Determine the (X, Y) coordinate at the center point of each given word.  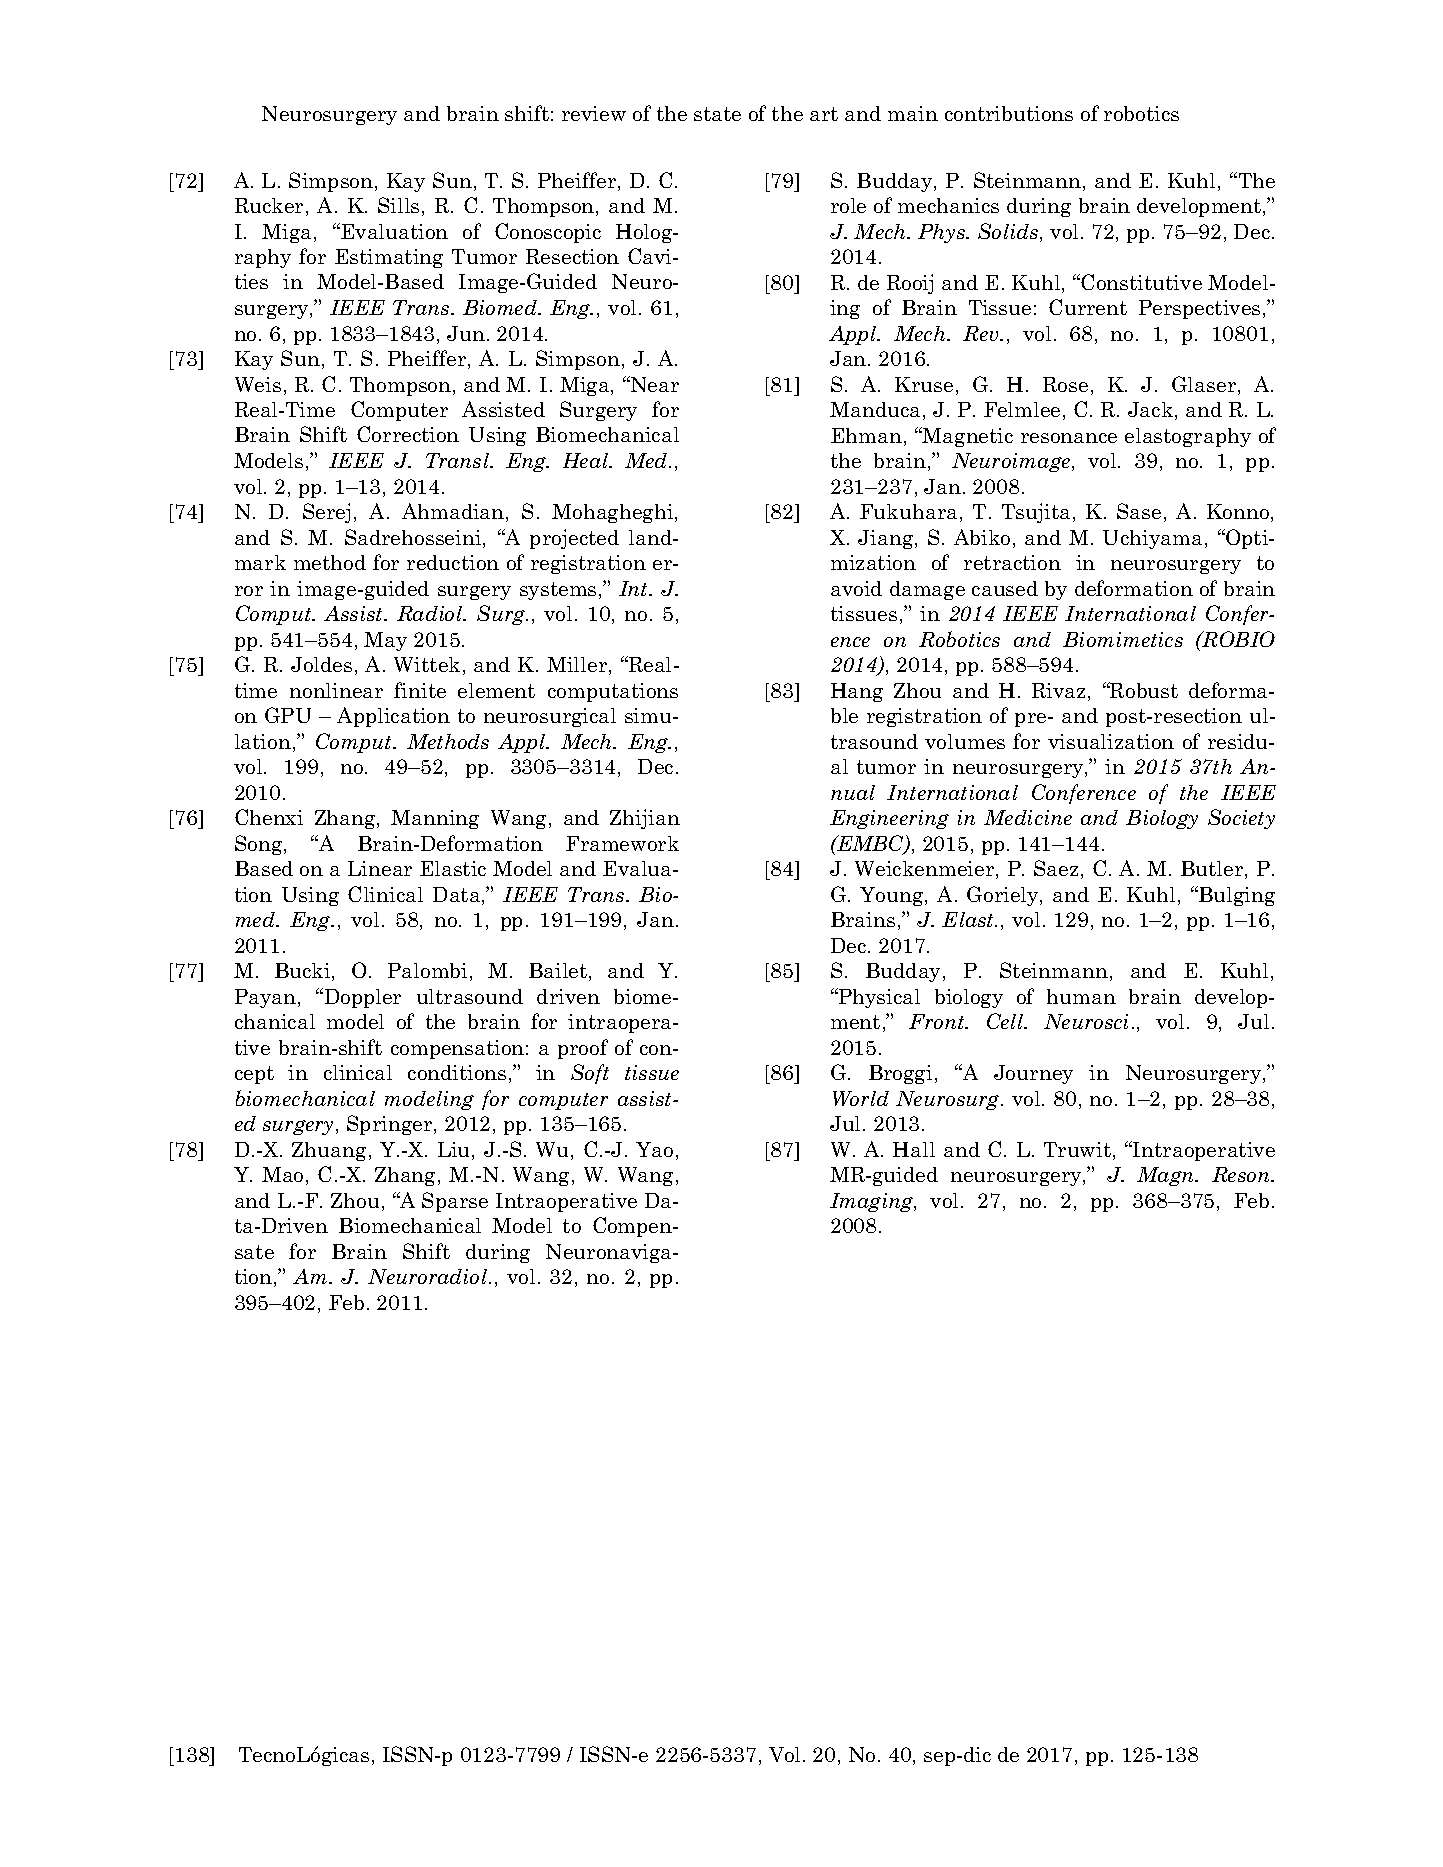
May (385, 641)
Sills (398, 205)
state (717, 114)
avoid (856, 588)
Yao (654, 1149)
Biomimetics (1123, 639)
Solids (1009, 232)
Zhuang (331, 1151)
